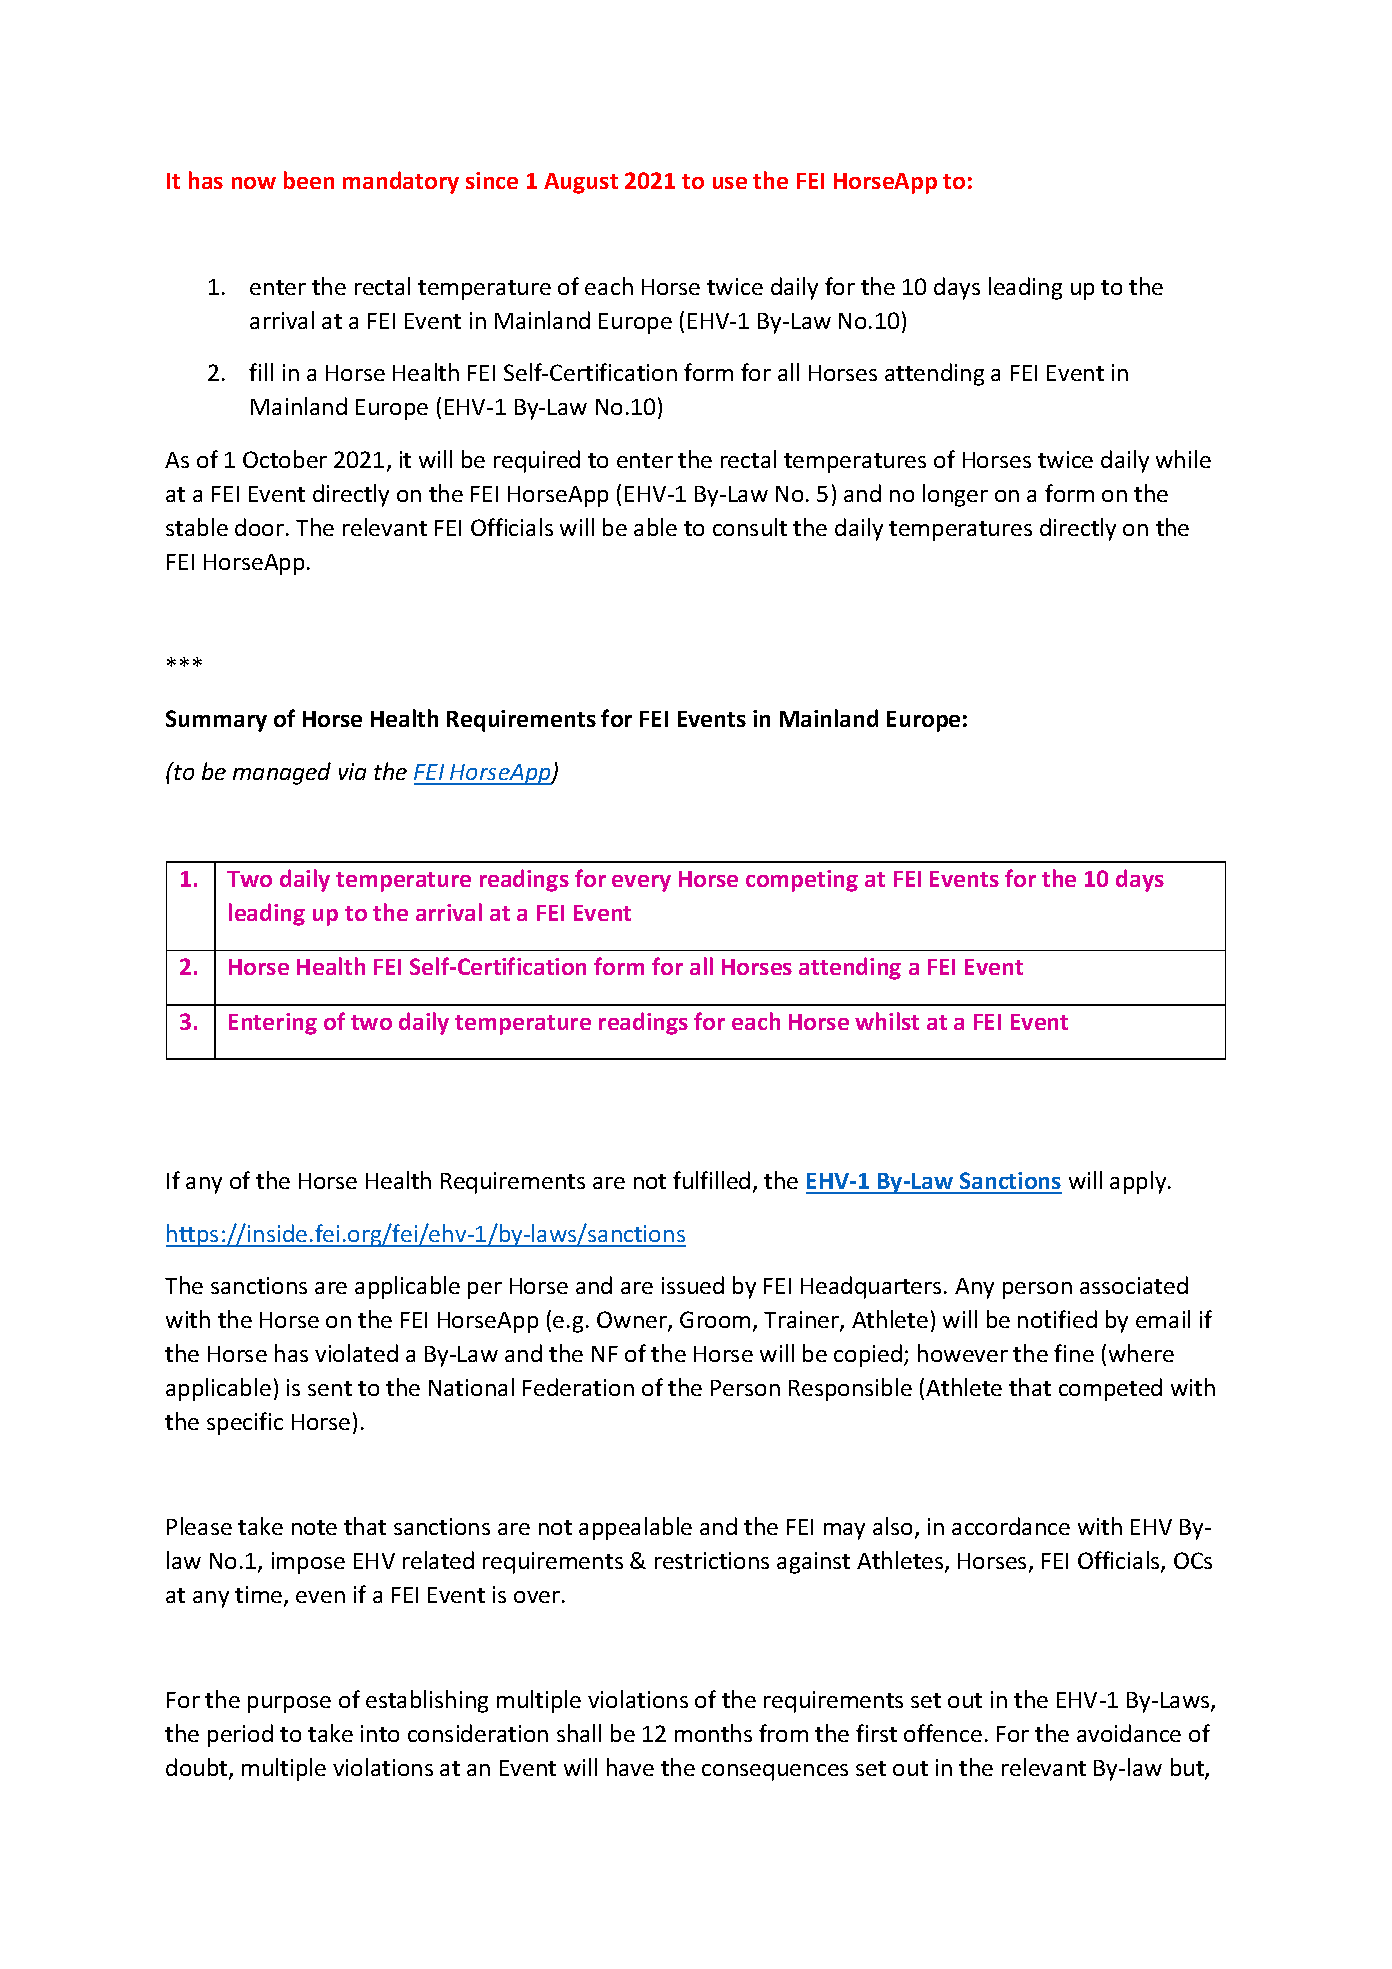 This page has width=1392, height=1969. I want to click on months, so click(713, 1733).
